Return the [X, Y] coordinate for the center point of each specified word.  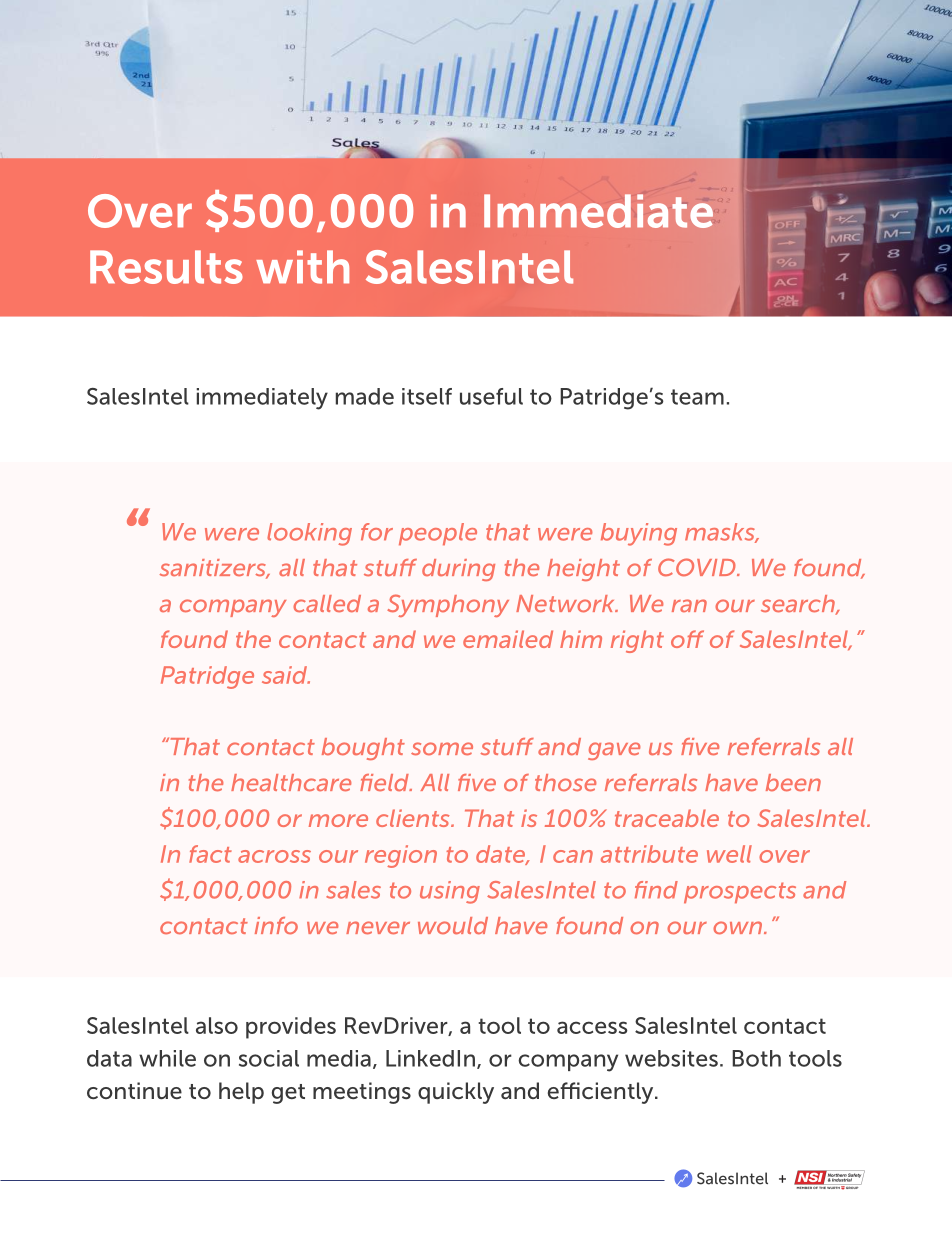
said [285, 675]
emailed [508, 639]
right [637, 641]
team [697, 397]
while [167, 1058]
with [302, 267]
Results [166, 267]
